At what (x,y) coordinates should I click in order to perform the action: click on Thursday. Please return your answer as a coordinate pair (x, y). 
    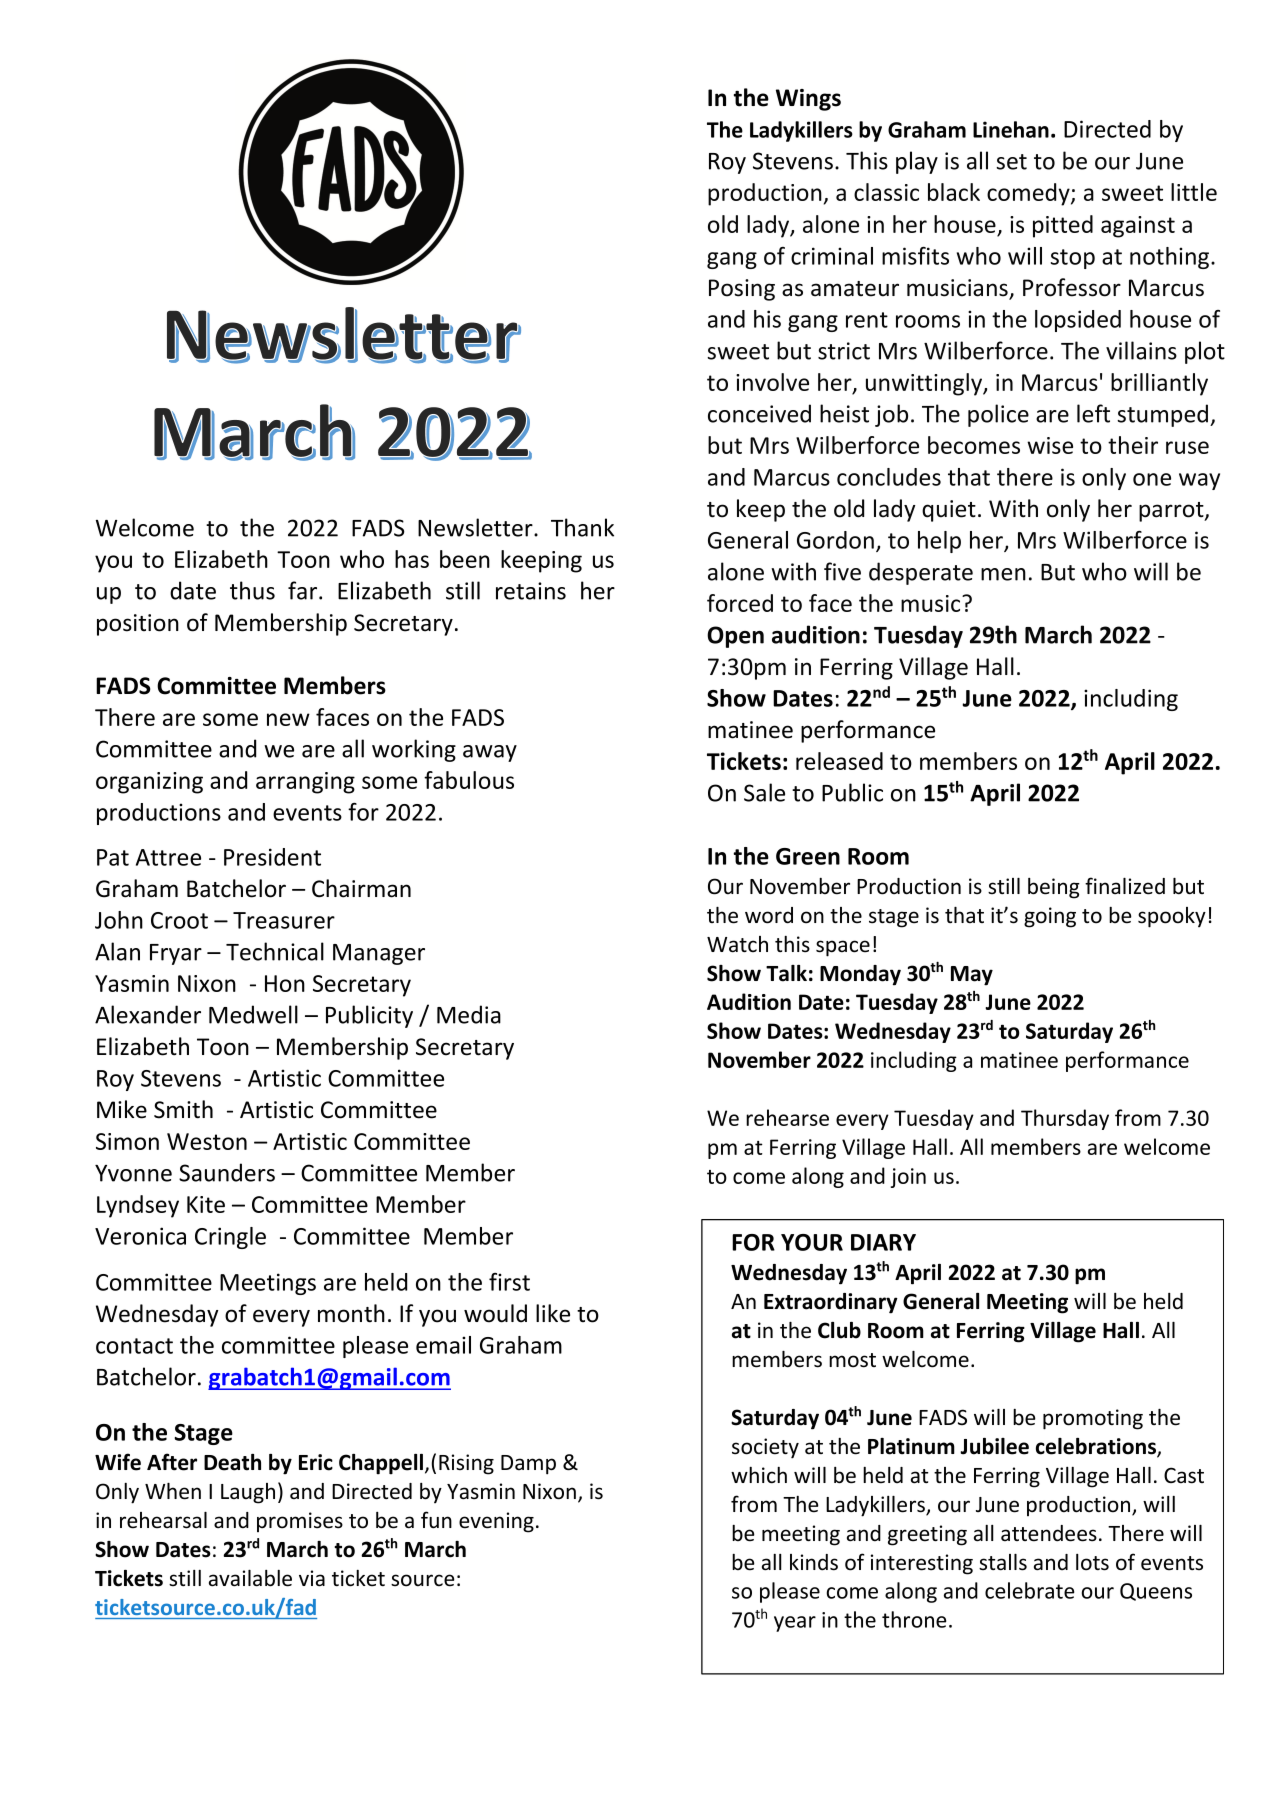
    Looking at the image, I should click on (1065, 1119).
